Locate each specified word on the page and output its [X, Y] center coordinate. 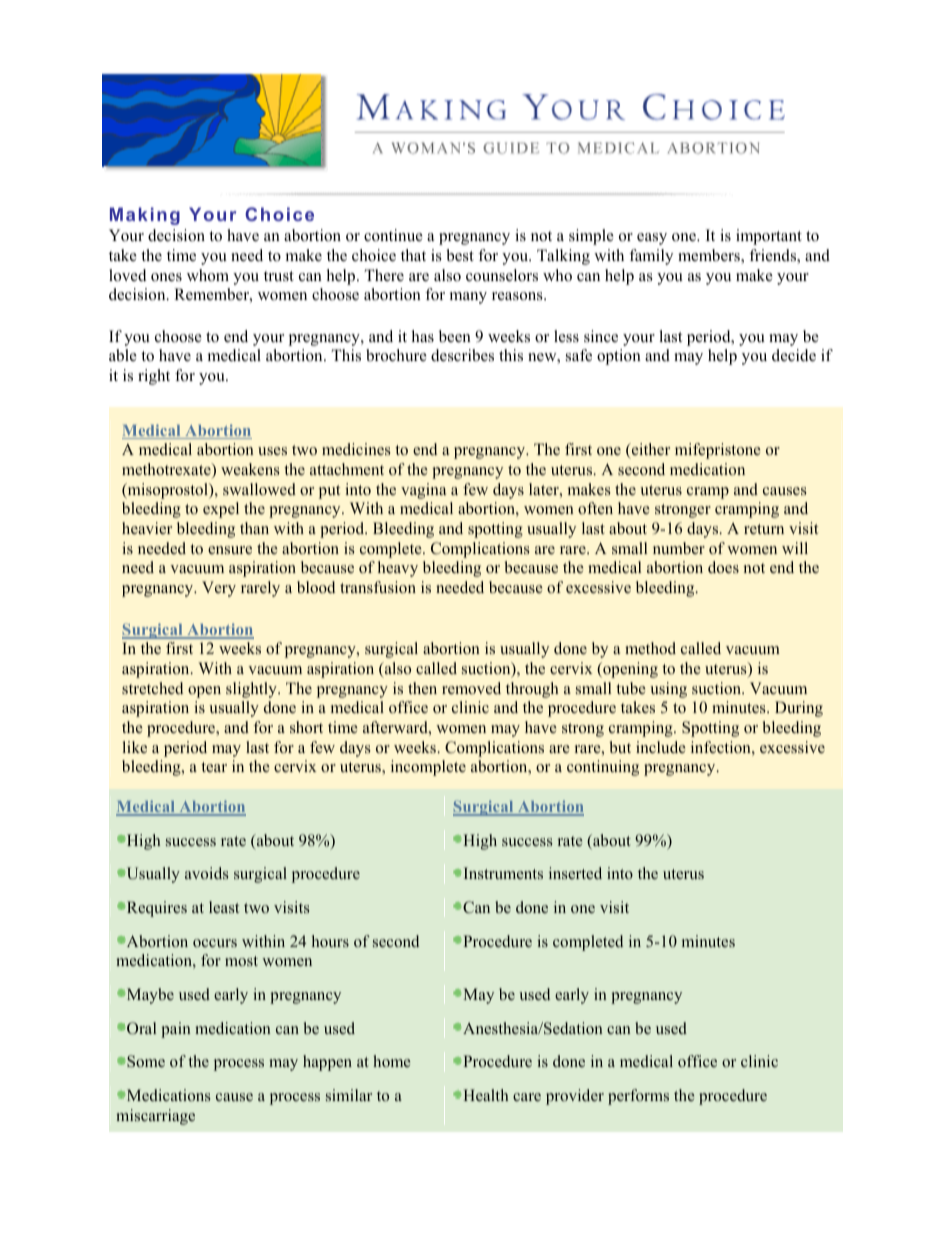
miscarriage [155, 1117]
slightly [252, 690]
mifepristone [718, 451]
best [460, 255]
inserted [575, 873]
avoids [206, 873]
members [710, 256]
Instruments [503, 873]
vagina [423, 491]
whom [208, 275]
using [668, 690]
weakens [250, 469]
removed [471, 688]
